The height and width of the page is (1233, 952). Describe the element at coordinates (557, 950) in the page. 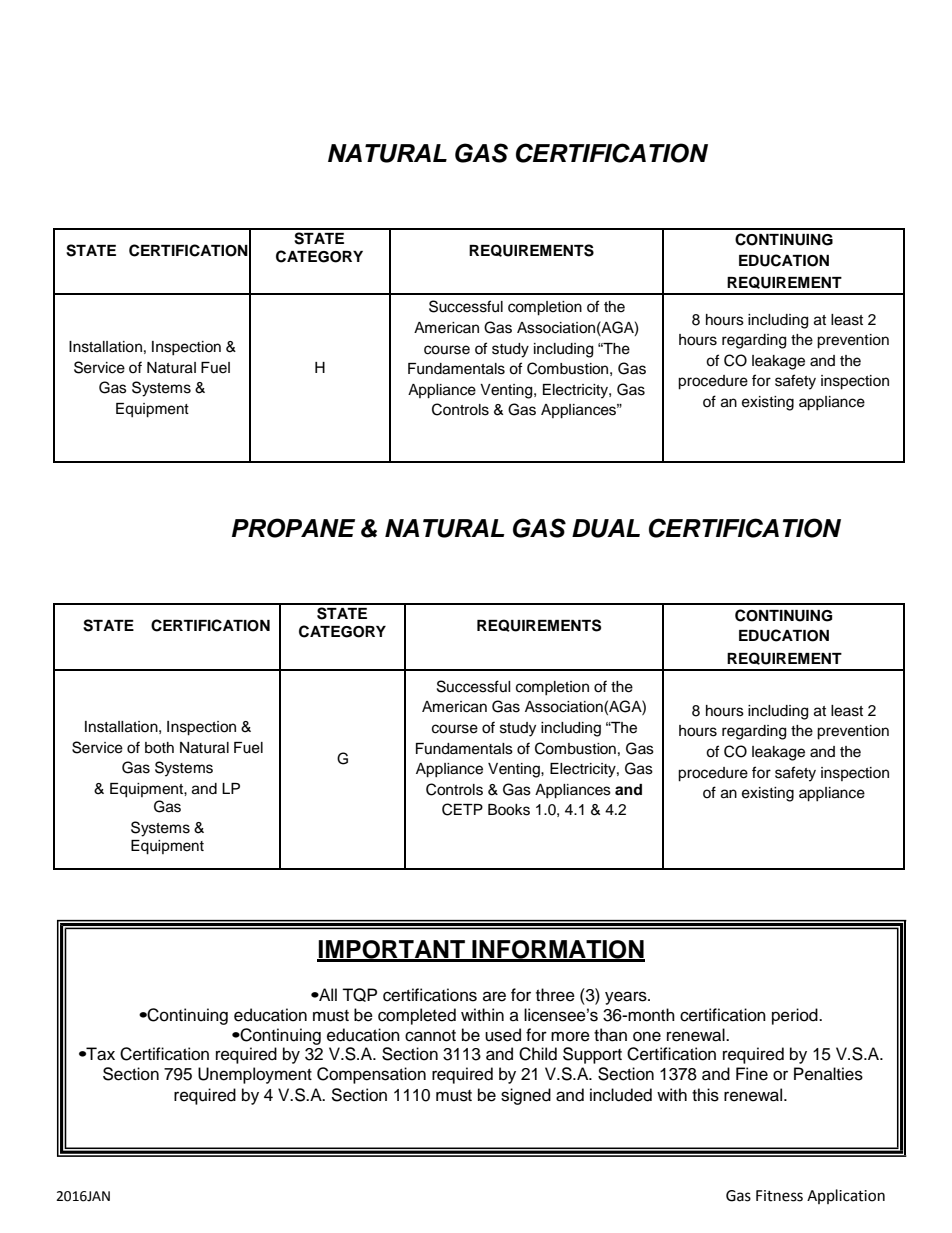

I see `INFORMATION` at that location.
